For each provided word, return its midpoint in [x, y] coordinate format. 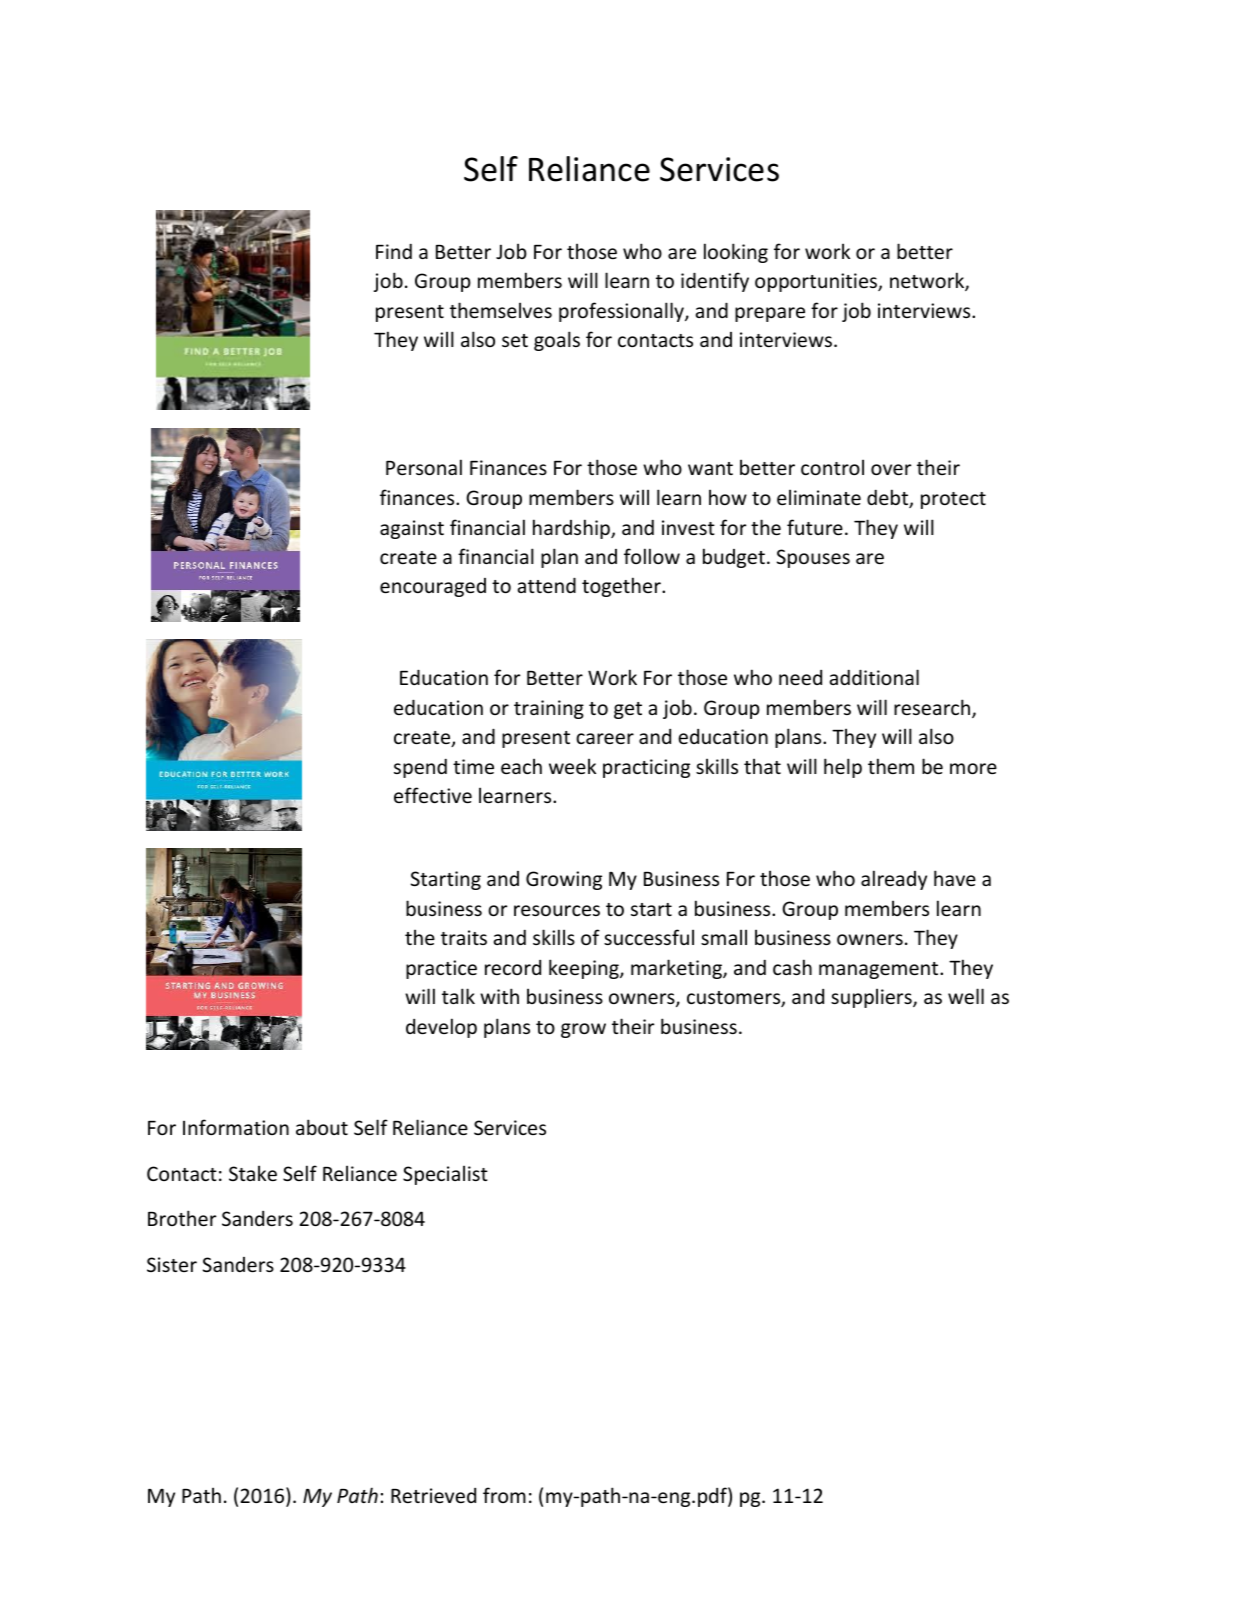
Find [394, 251]
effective [433, 795]
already [894, 880]
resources [557, 910]
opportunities [817, 282]
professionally [622, 312]
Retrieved [433, 1495]
